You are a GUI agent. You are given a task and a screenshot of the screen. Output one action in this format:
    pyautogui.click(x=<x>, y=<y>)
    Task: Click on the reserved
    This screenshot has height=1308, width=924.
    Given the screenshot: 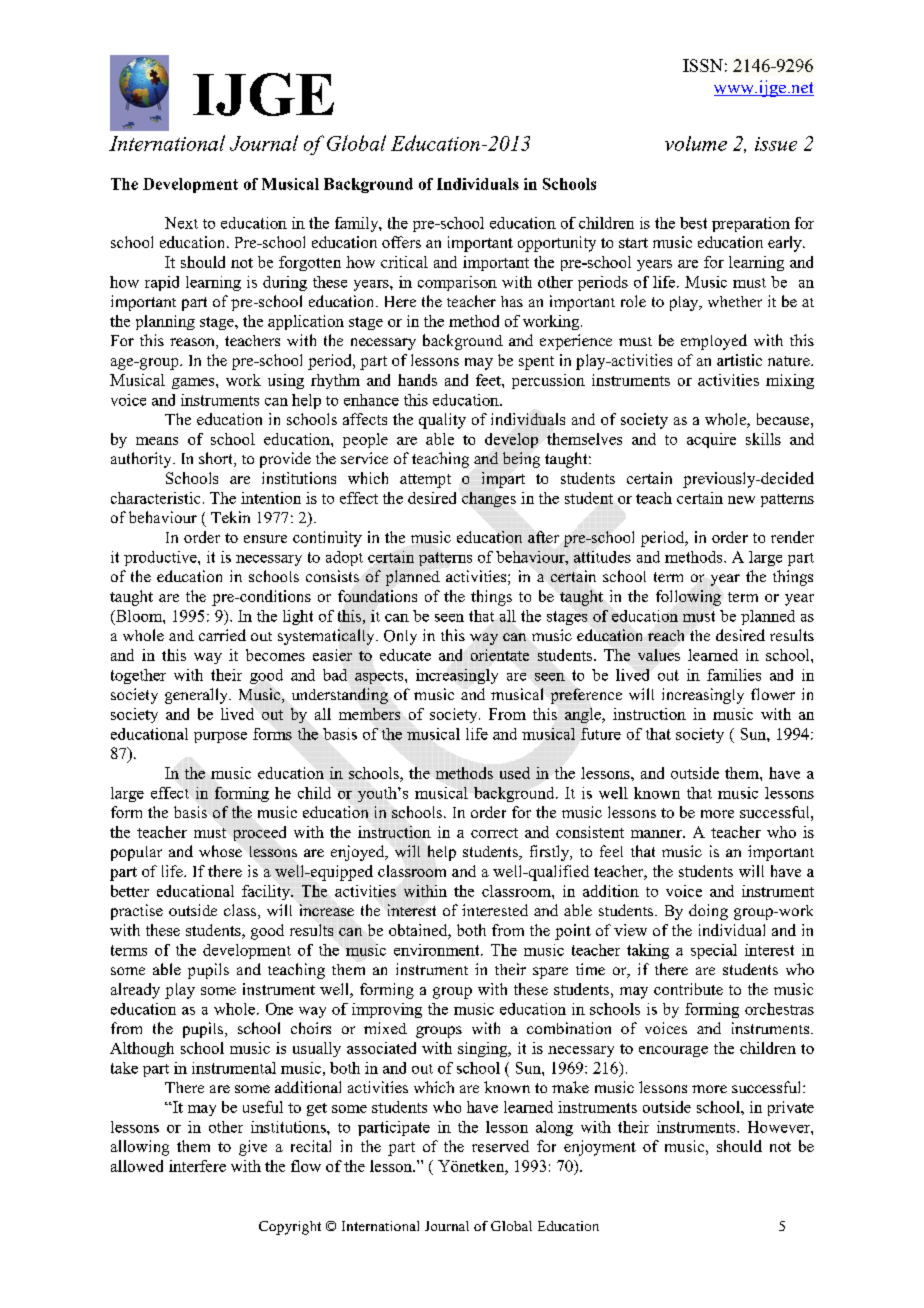 What is the action you would take?
    pyautogui.click(x=500, y=1146)
